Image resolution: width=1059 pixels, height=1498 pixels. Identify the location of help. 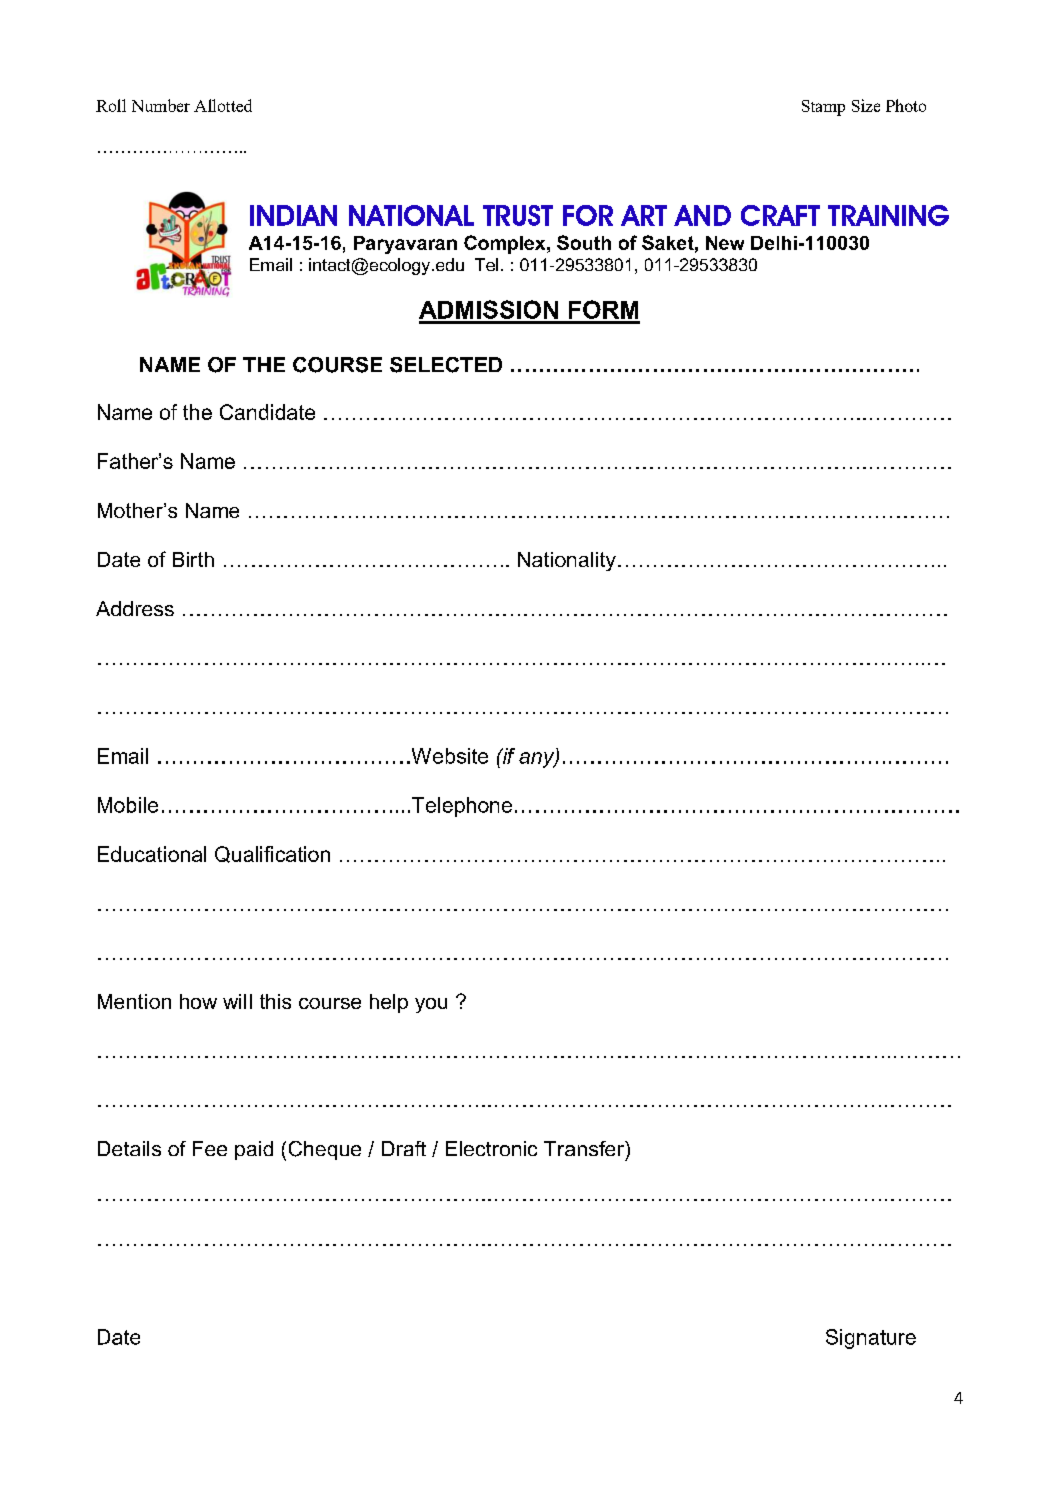
(389, 1003).
